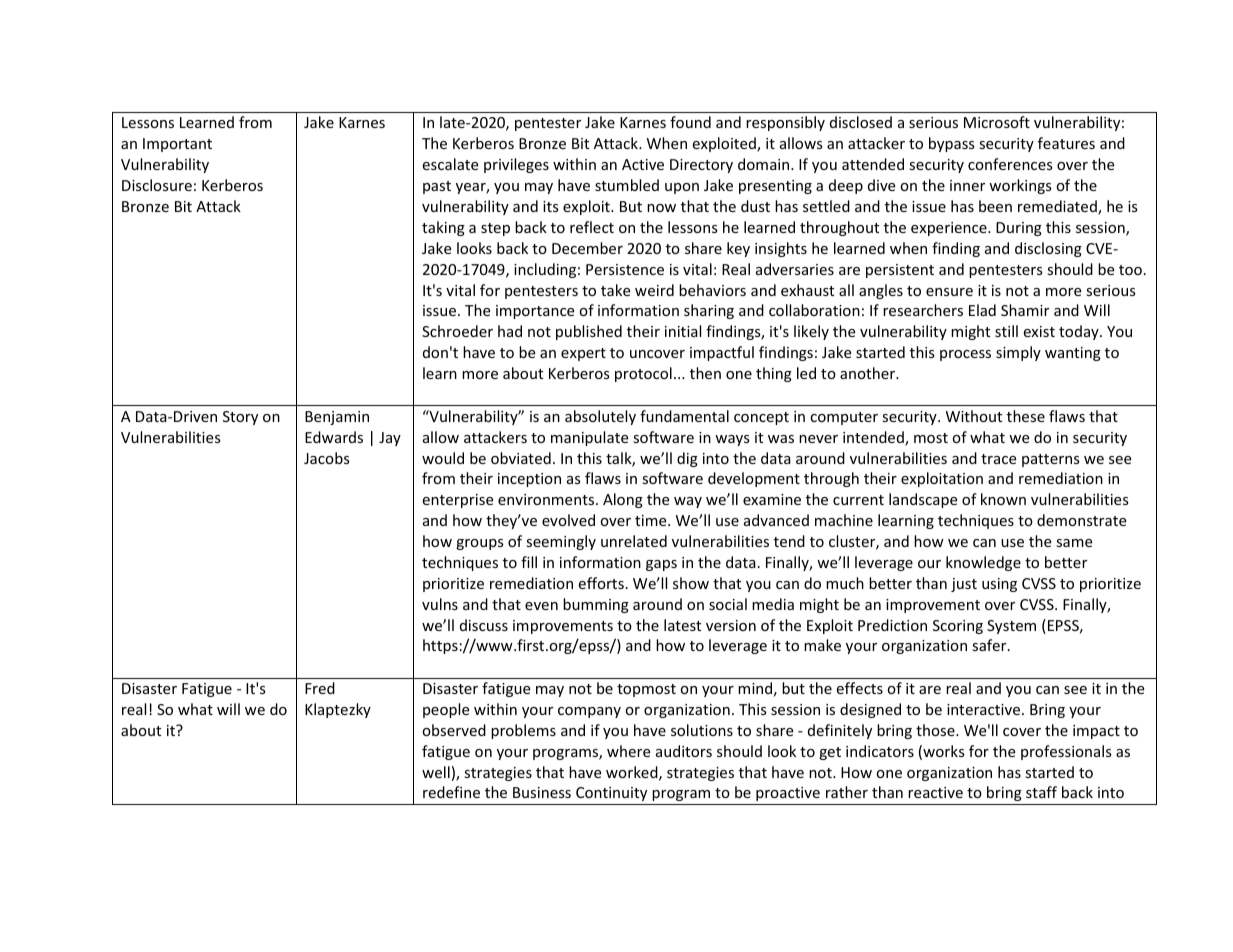 This page has height=952, width=1233. I want to click on expert, so click(583, 354).
